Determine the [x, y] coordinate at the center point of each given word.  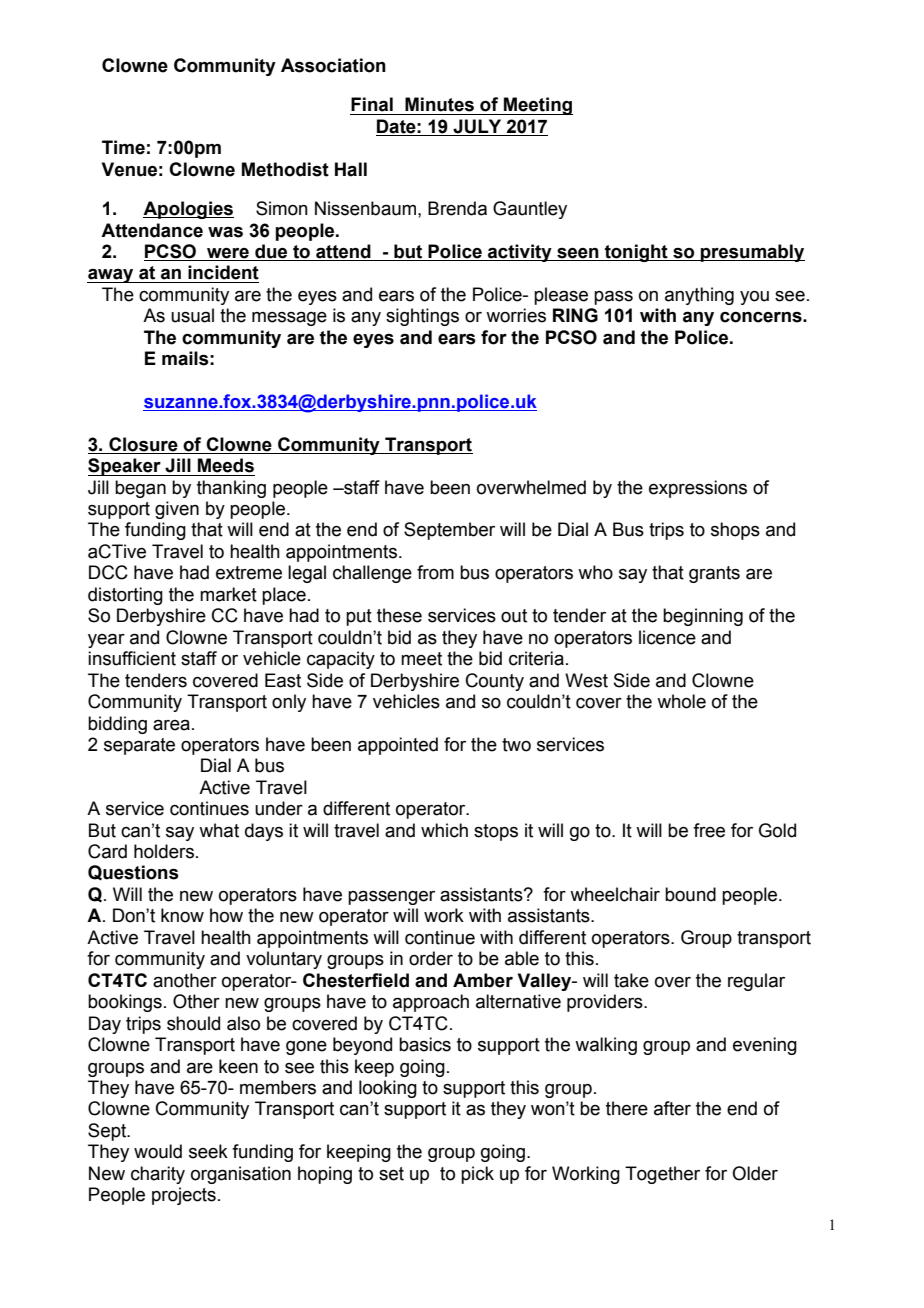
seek [208, 1151]
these [399, 615]
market [228, 594]
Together [662, 1175]
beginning [703, 617]
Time [123, 147]
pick [477, 1175]
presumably [752, 253]
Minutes [439, 104]
